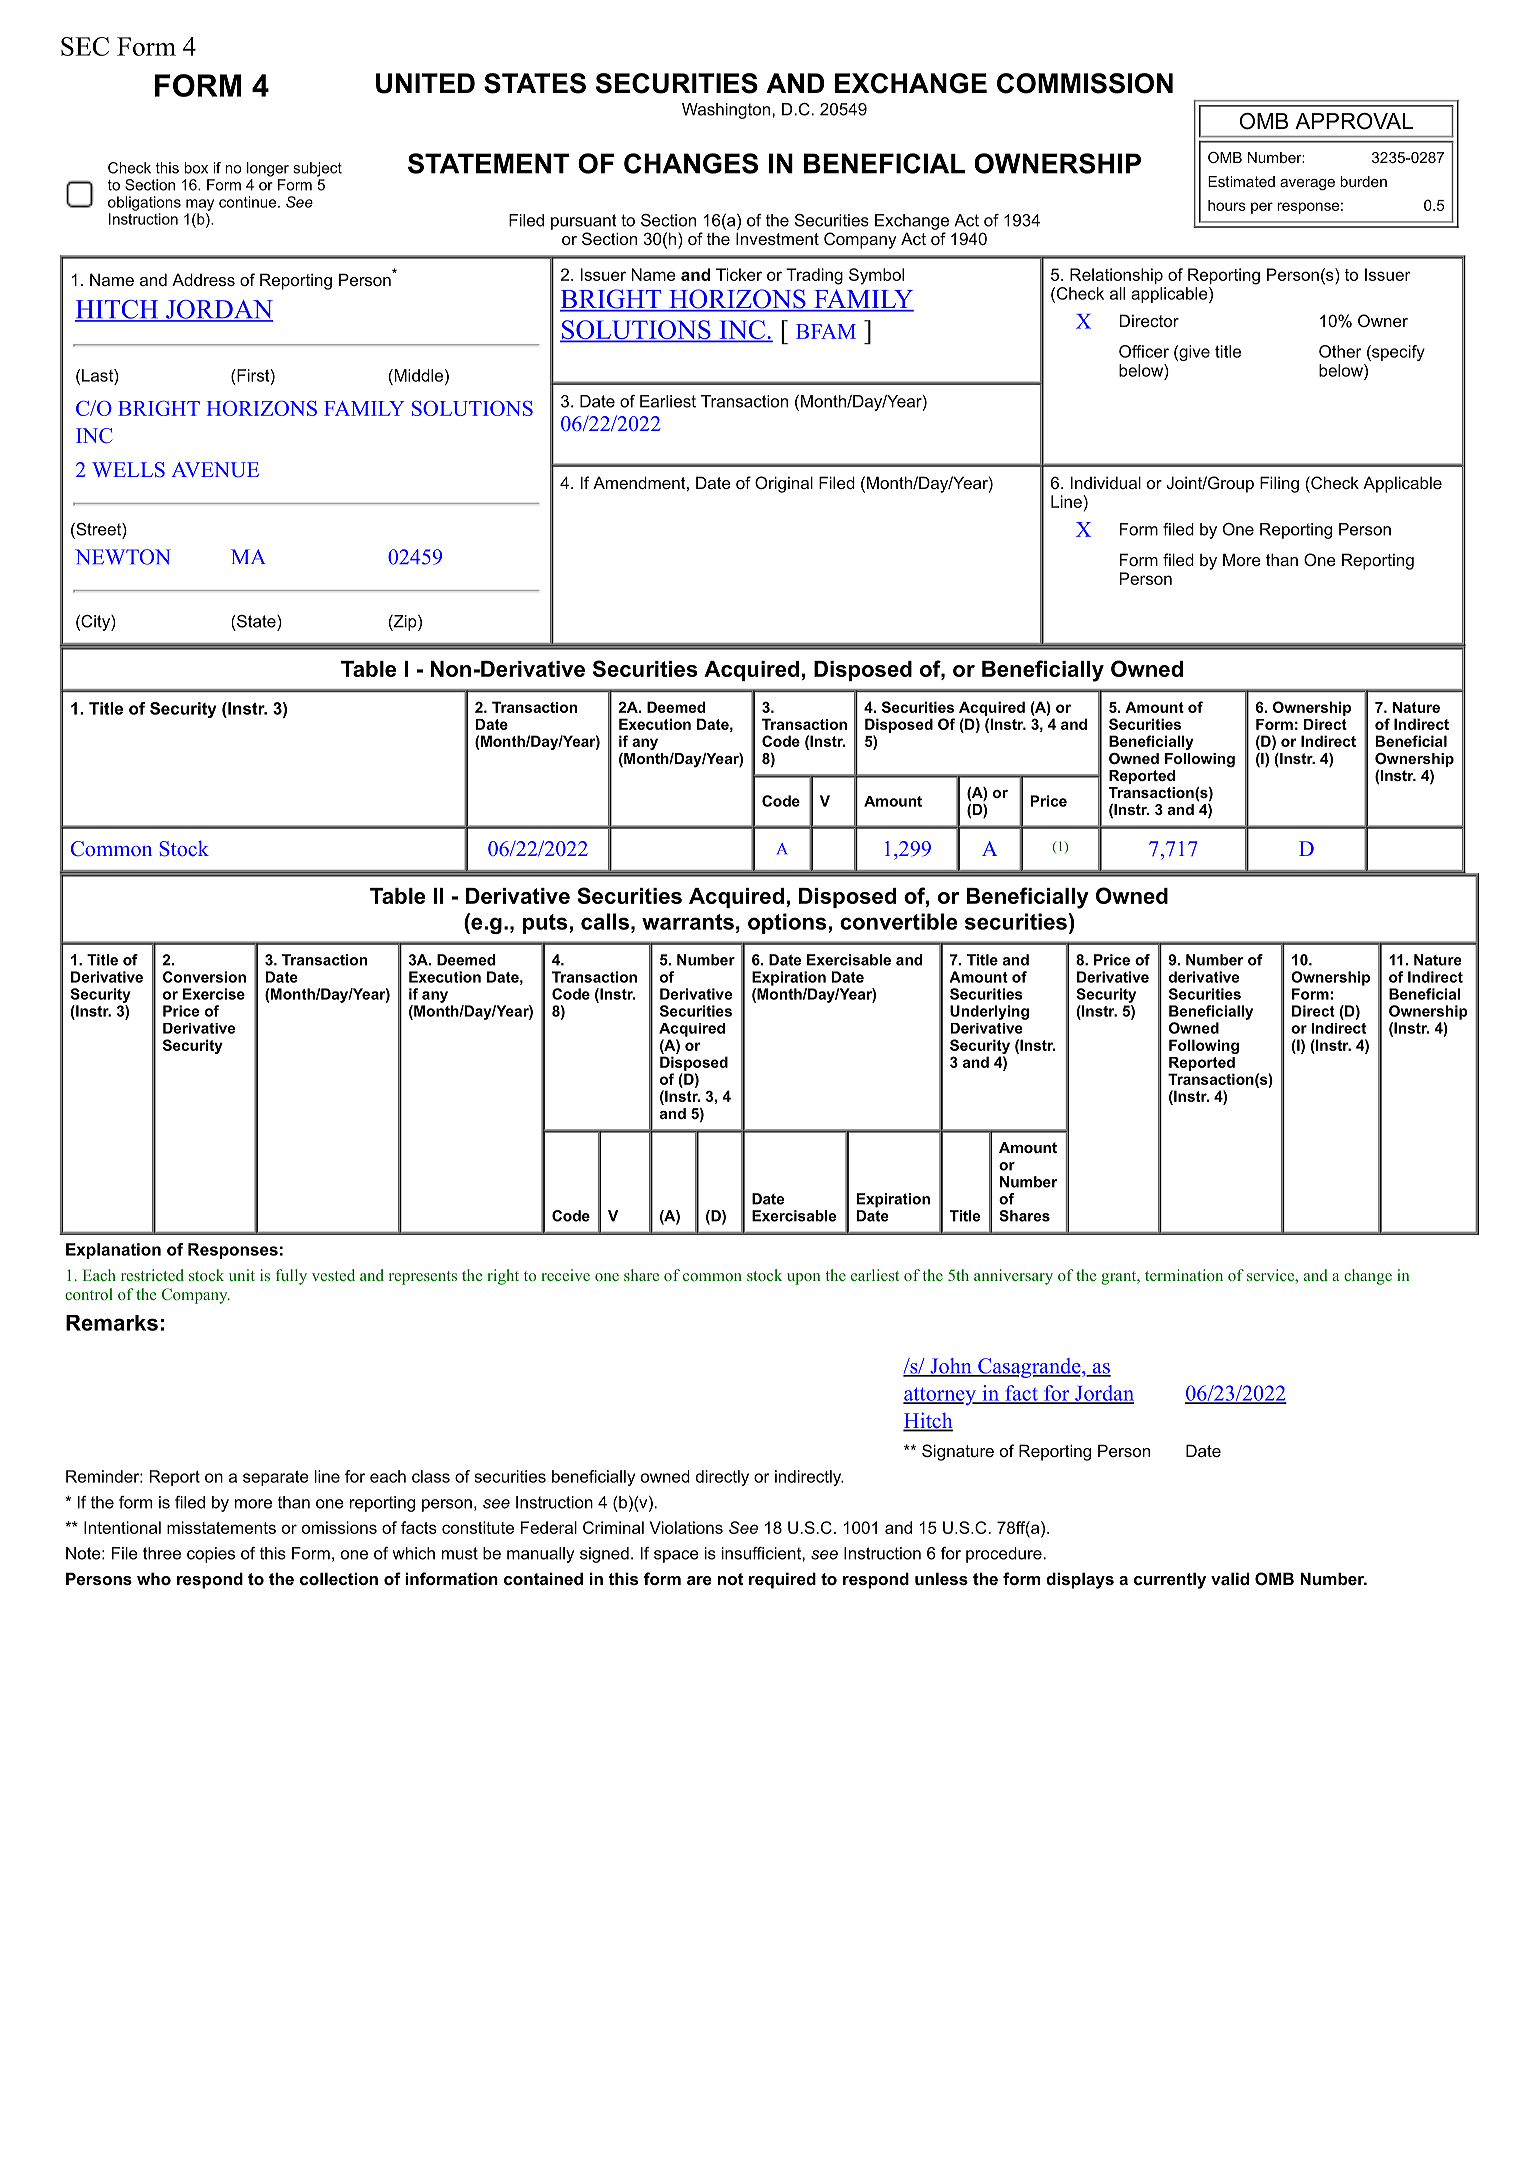 This screenshot has width=1525, height=2157. I want to click on upon, so click(804, 1279).
